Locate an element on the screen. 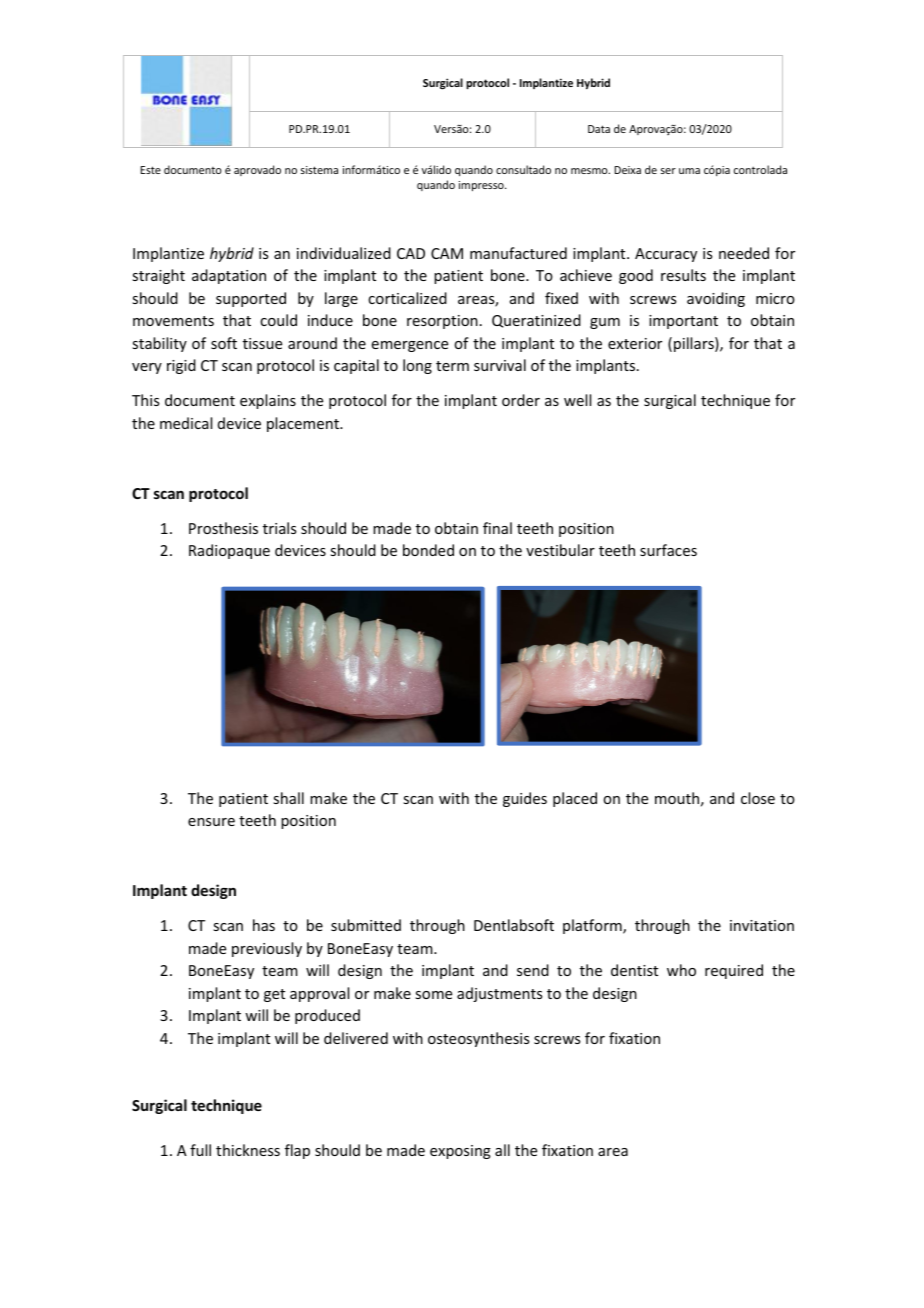 The image size is (924, 1308). uma is located at coordinates (689, 171).
